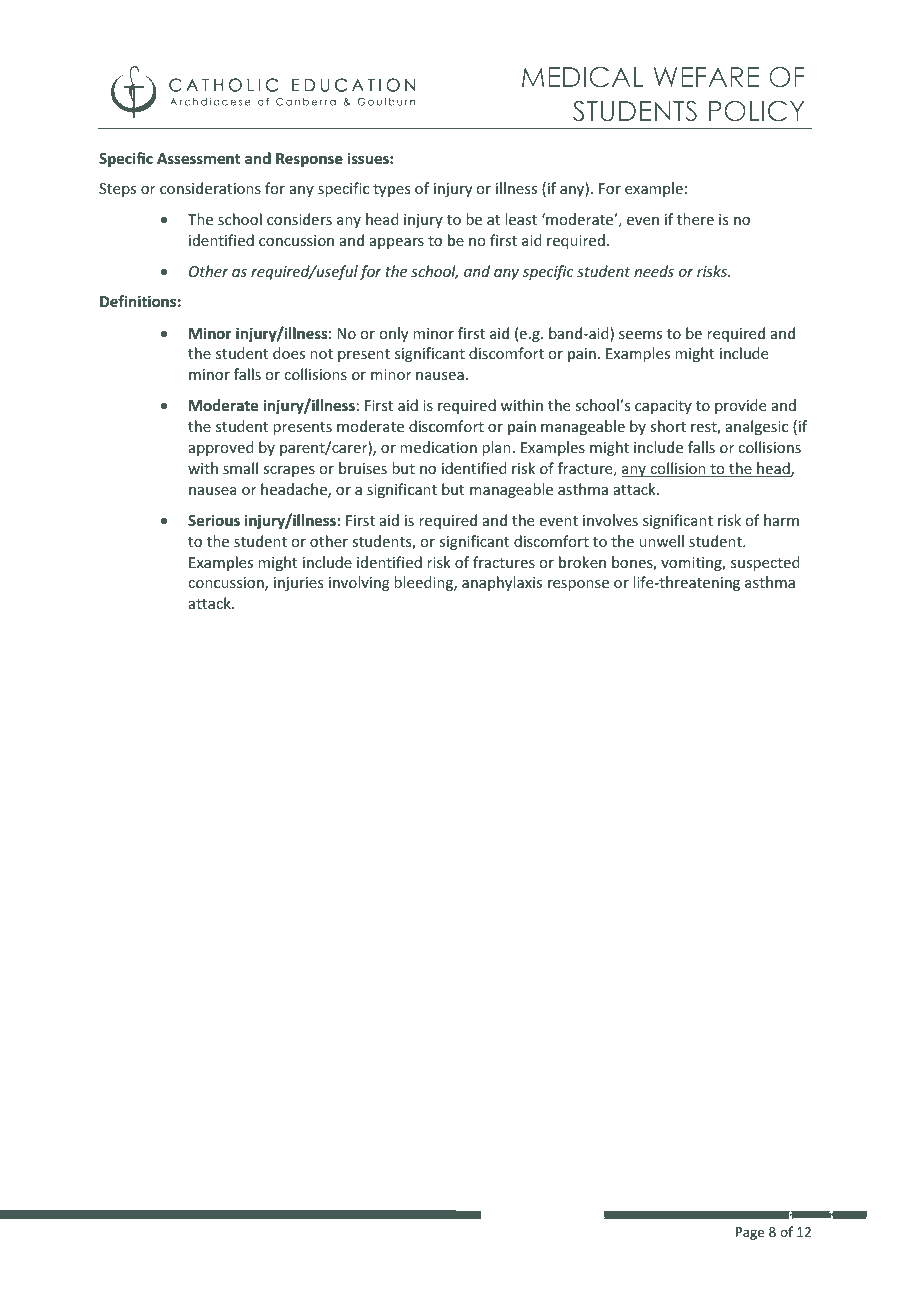 Image resolution: width=924 pixels, height=1308 pixels. I want to click on anaphylaxis, so click(502, 583).
